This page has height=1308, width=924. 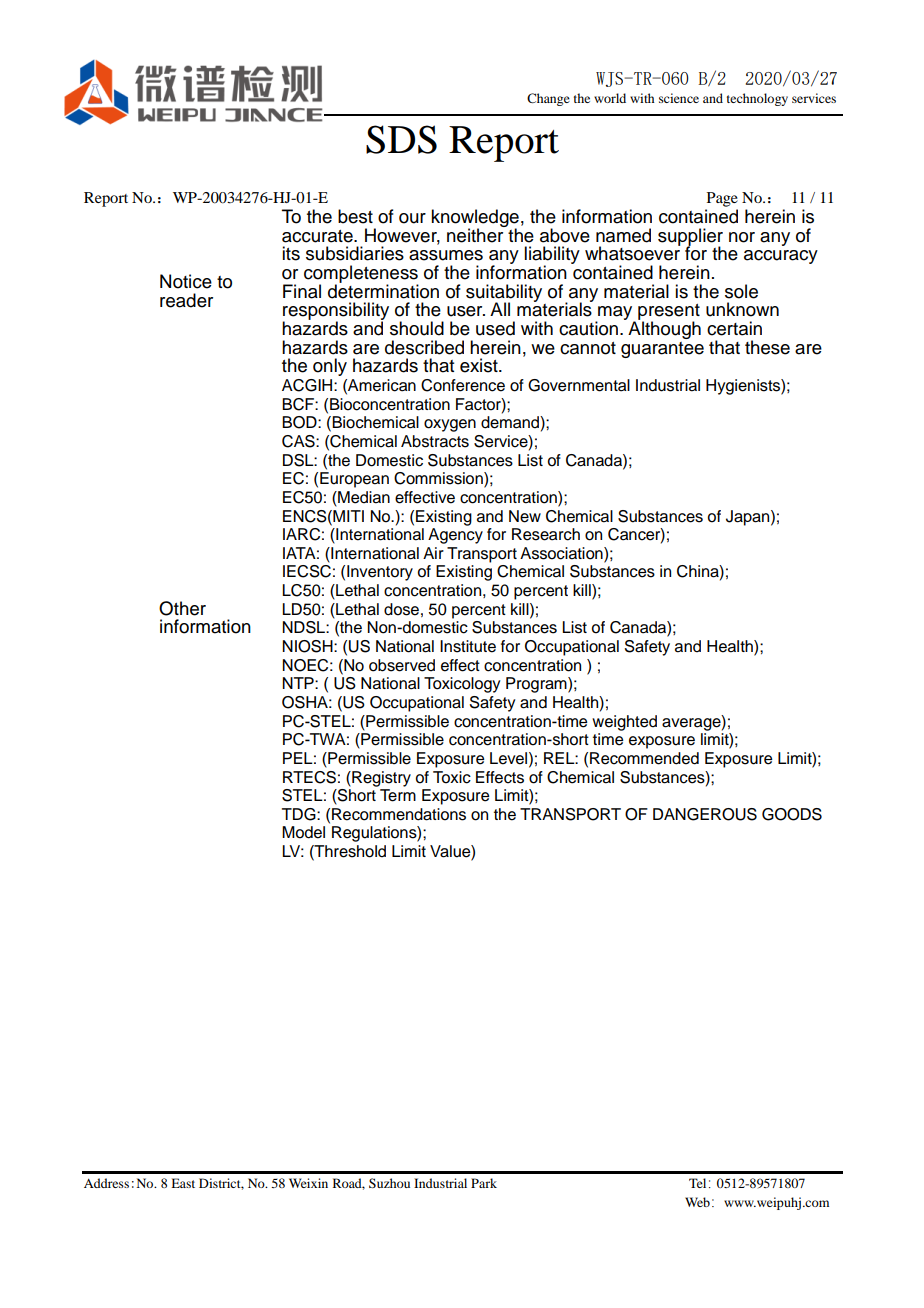 What do you see at coordinates (182, 608) in the page?
I see `Other` at bounding box center [182, 608].
